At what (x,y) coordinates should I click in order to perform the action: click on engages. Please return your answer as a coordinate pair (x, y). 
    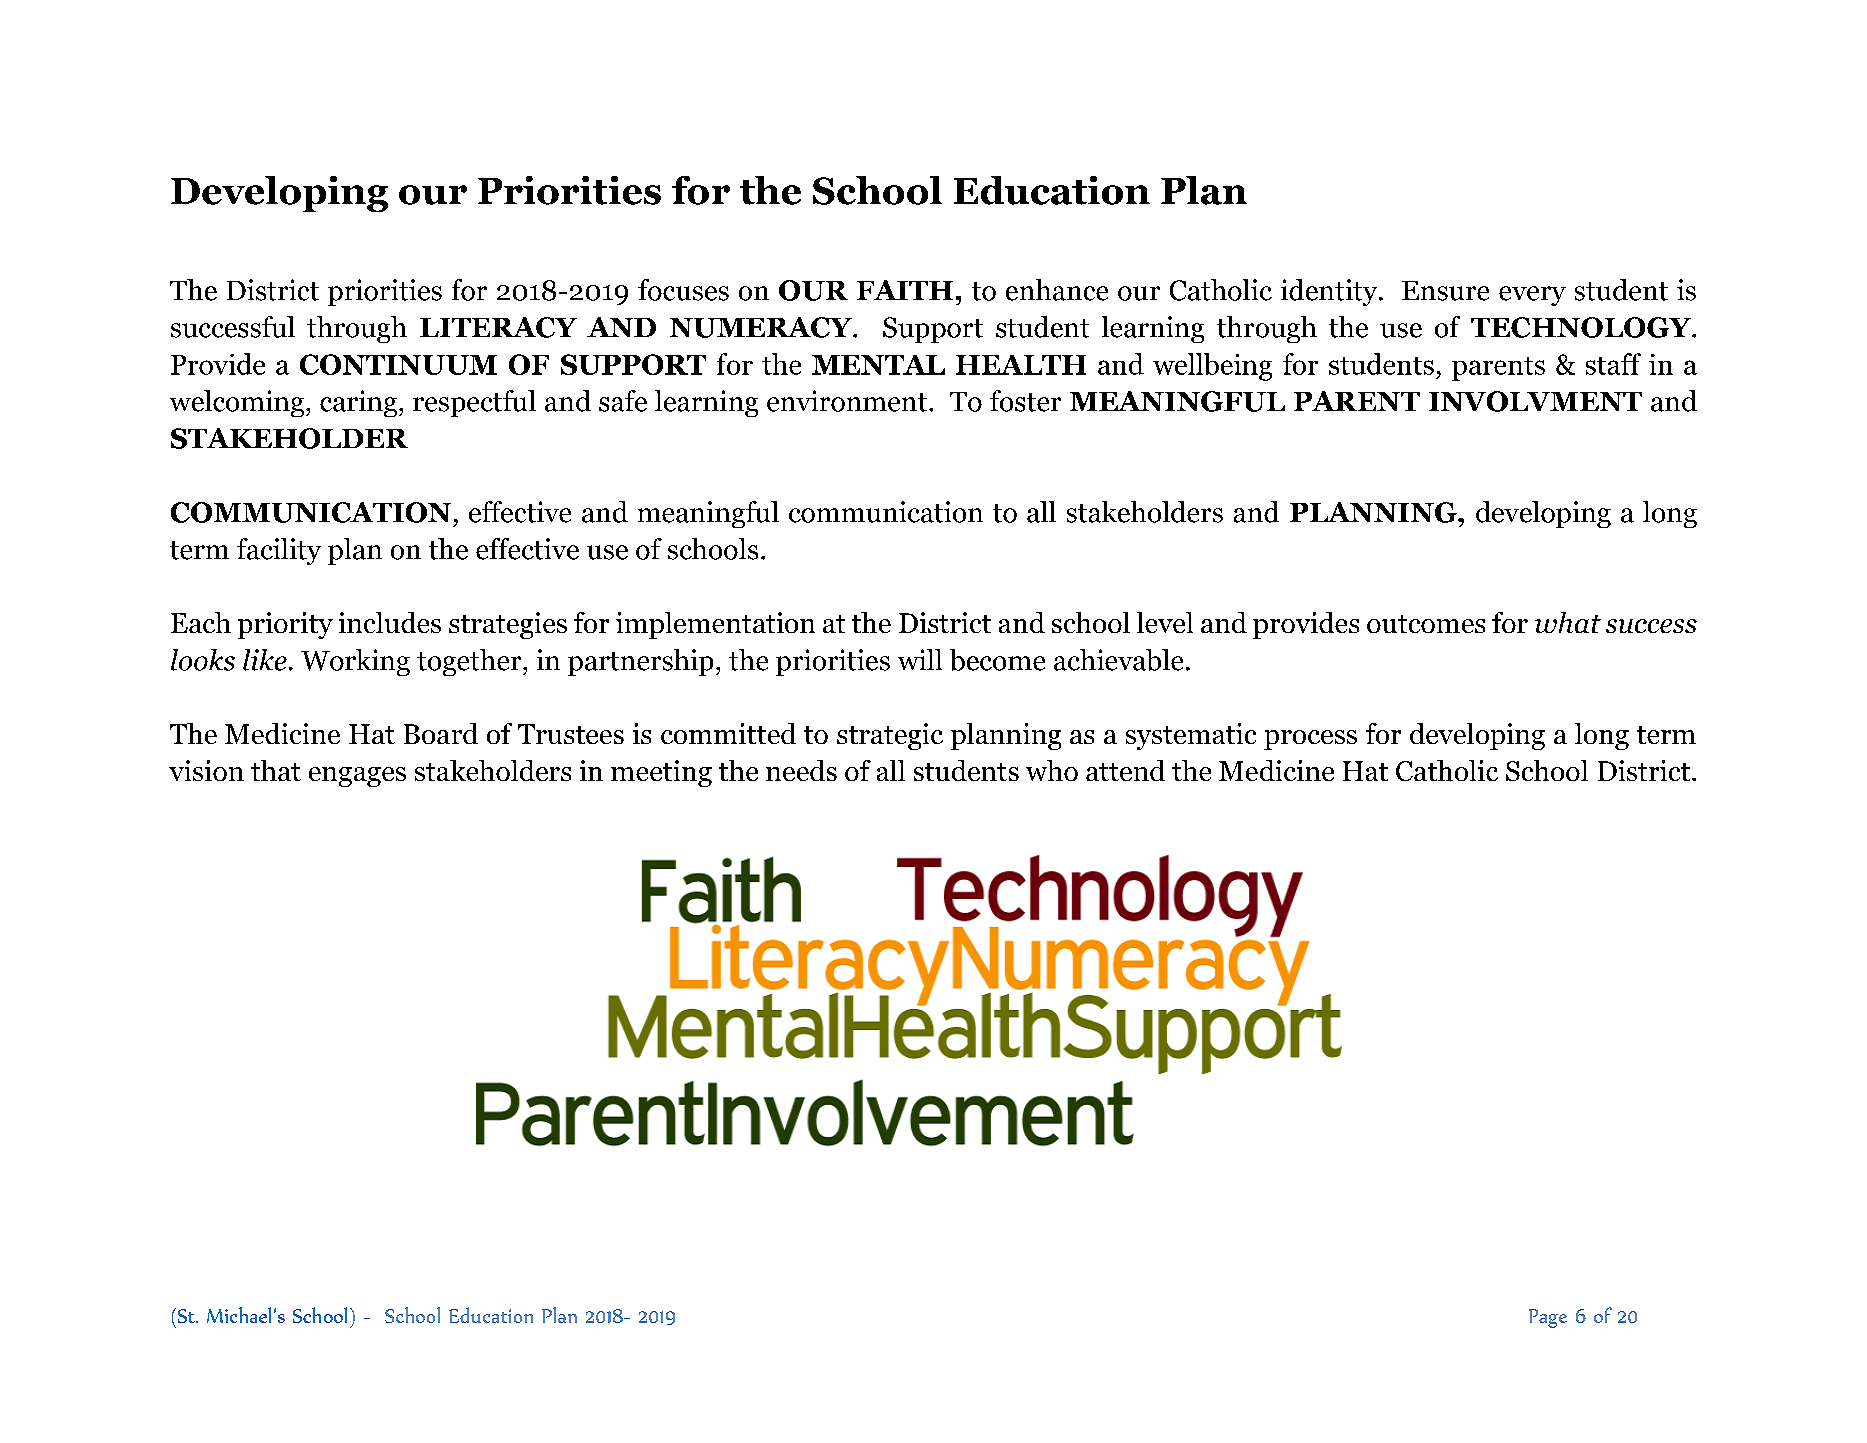
    Looking at the image, I should click on (357, 777).
